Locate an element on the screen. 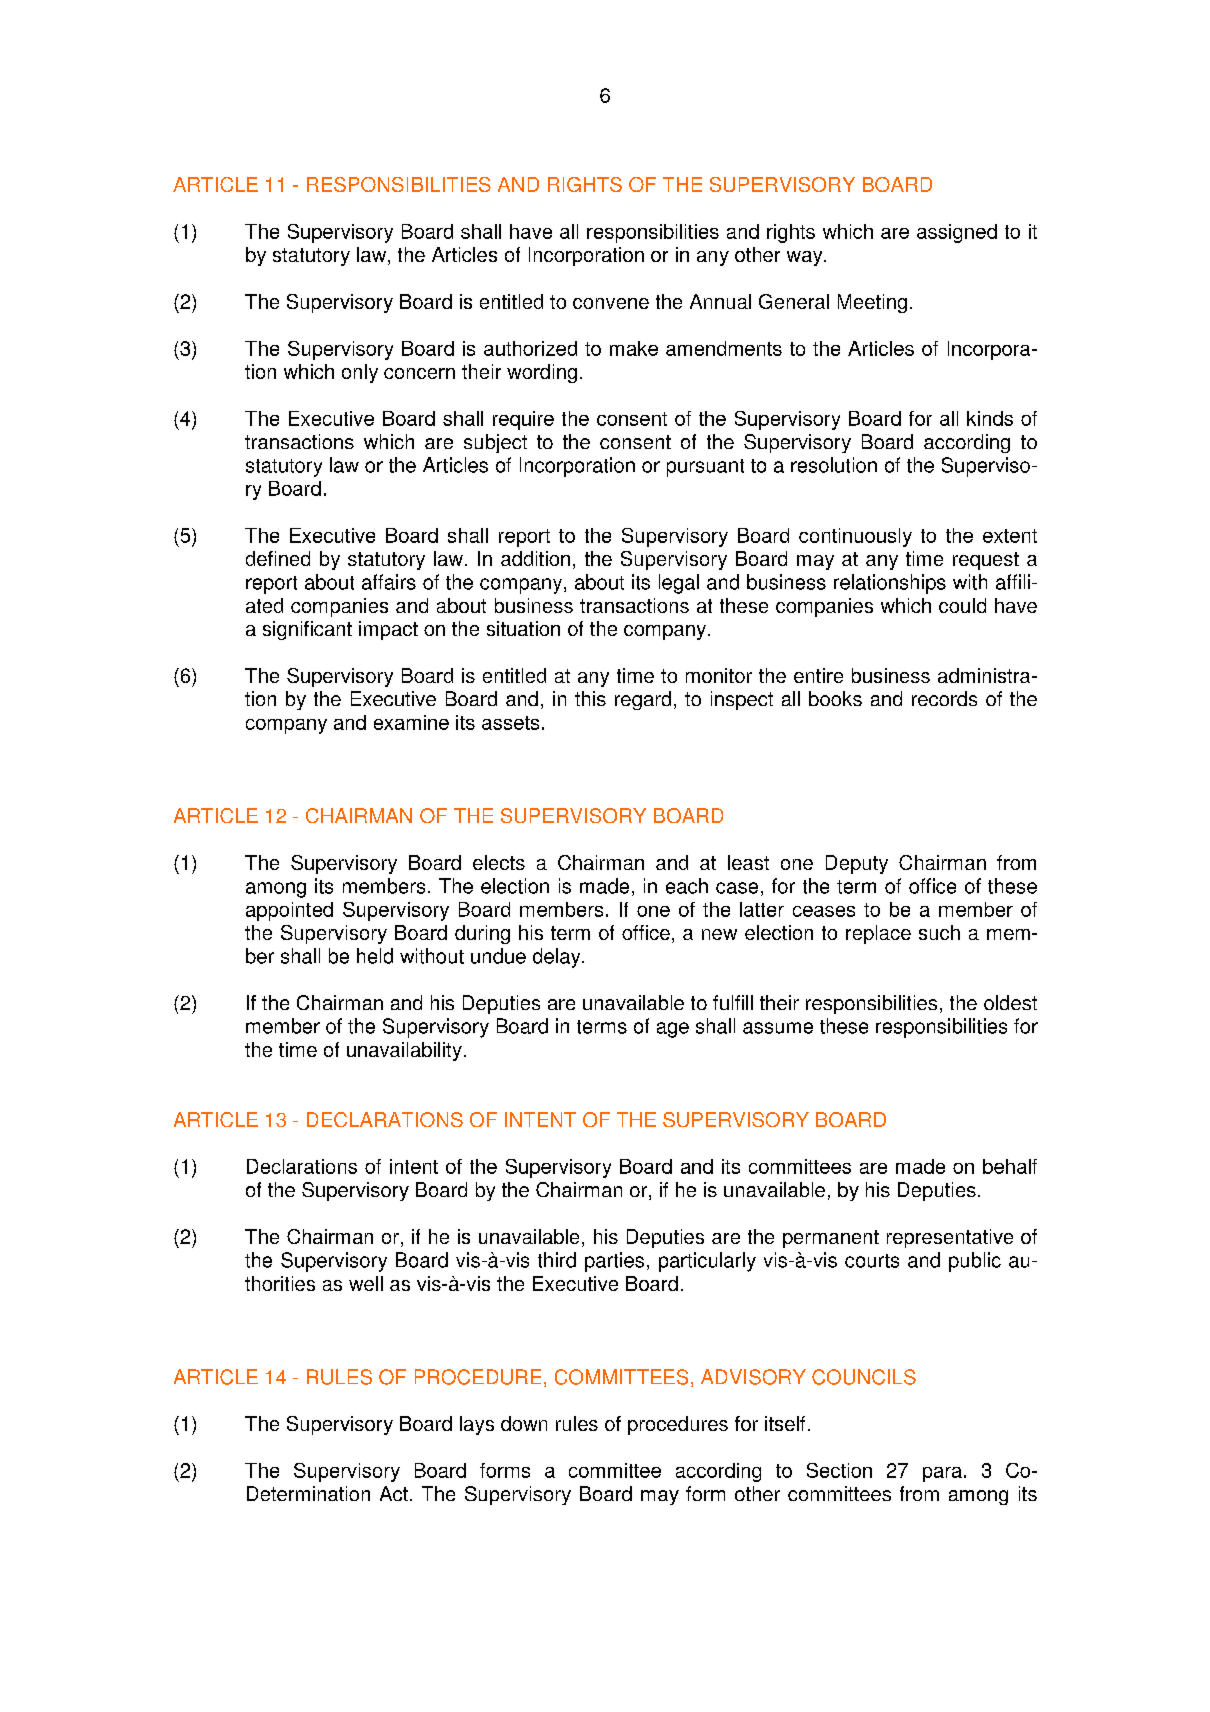 This screenshot has height=1712, width=1210. age is located at coordinates (673, 1030).
